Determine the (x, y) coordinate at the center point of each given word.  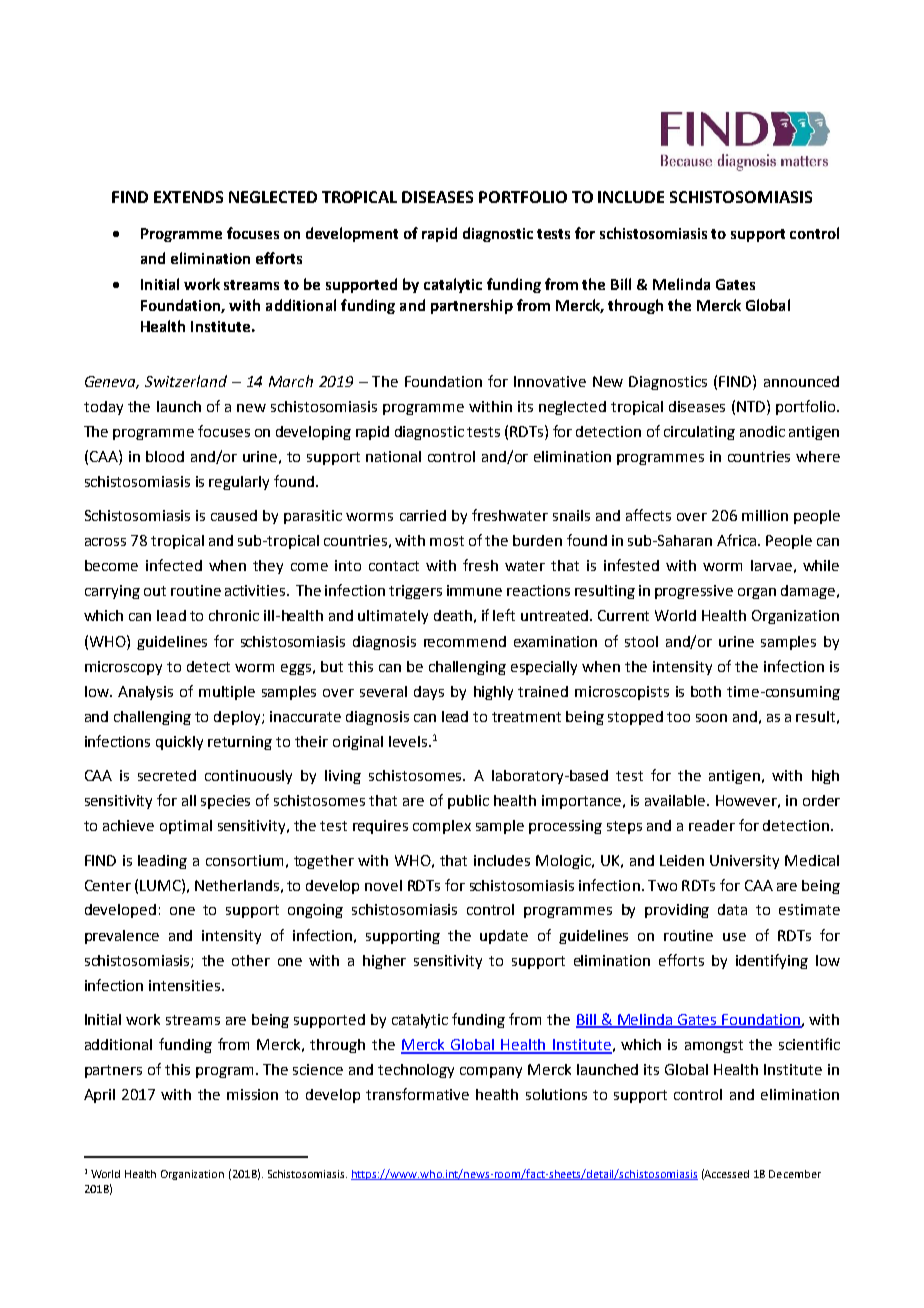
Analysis (145, 693)
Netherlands (237, 885)
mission (252, 1094)
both (706, 691)
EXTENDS (188, 197)
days (429, 693)
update (504, 937)
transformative (417, 1094)
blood (165, 456)
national (393, 456)
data (732, 909)
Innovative (550, 381)
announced (801, 381)
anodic (762, 431)
